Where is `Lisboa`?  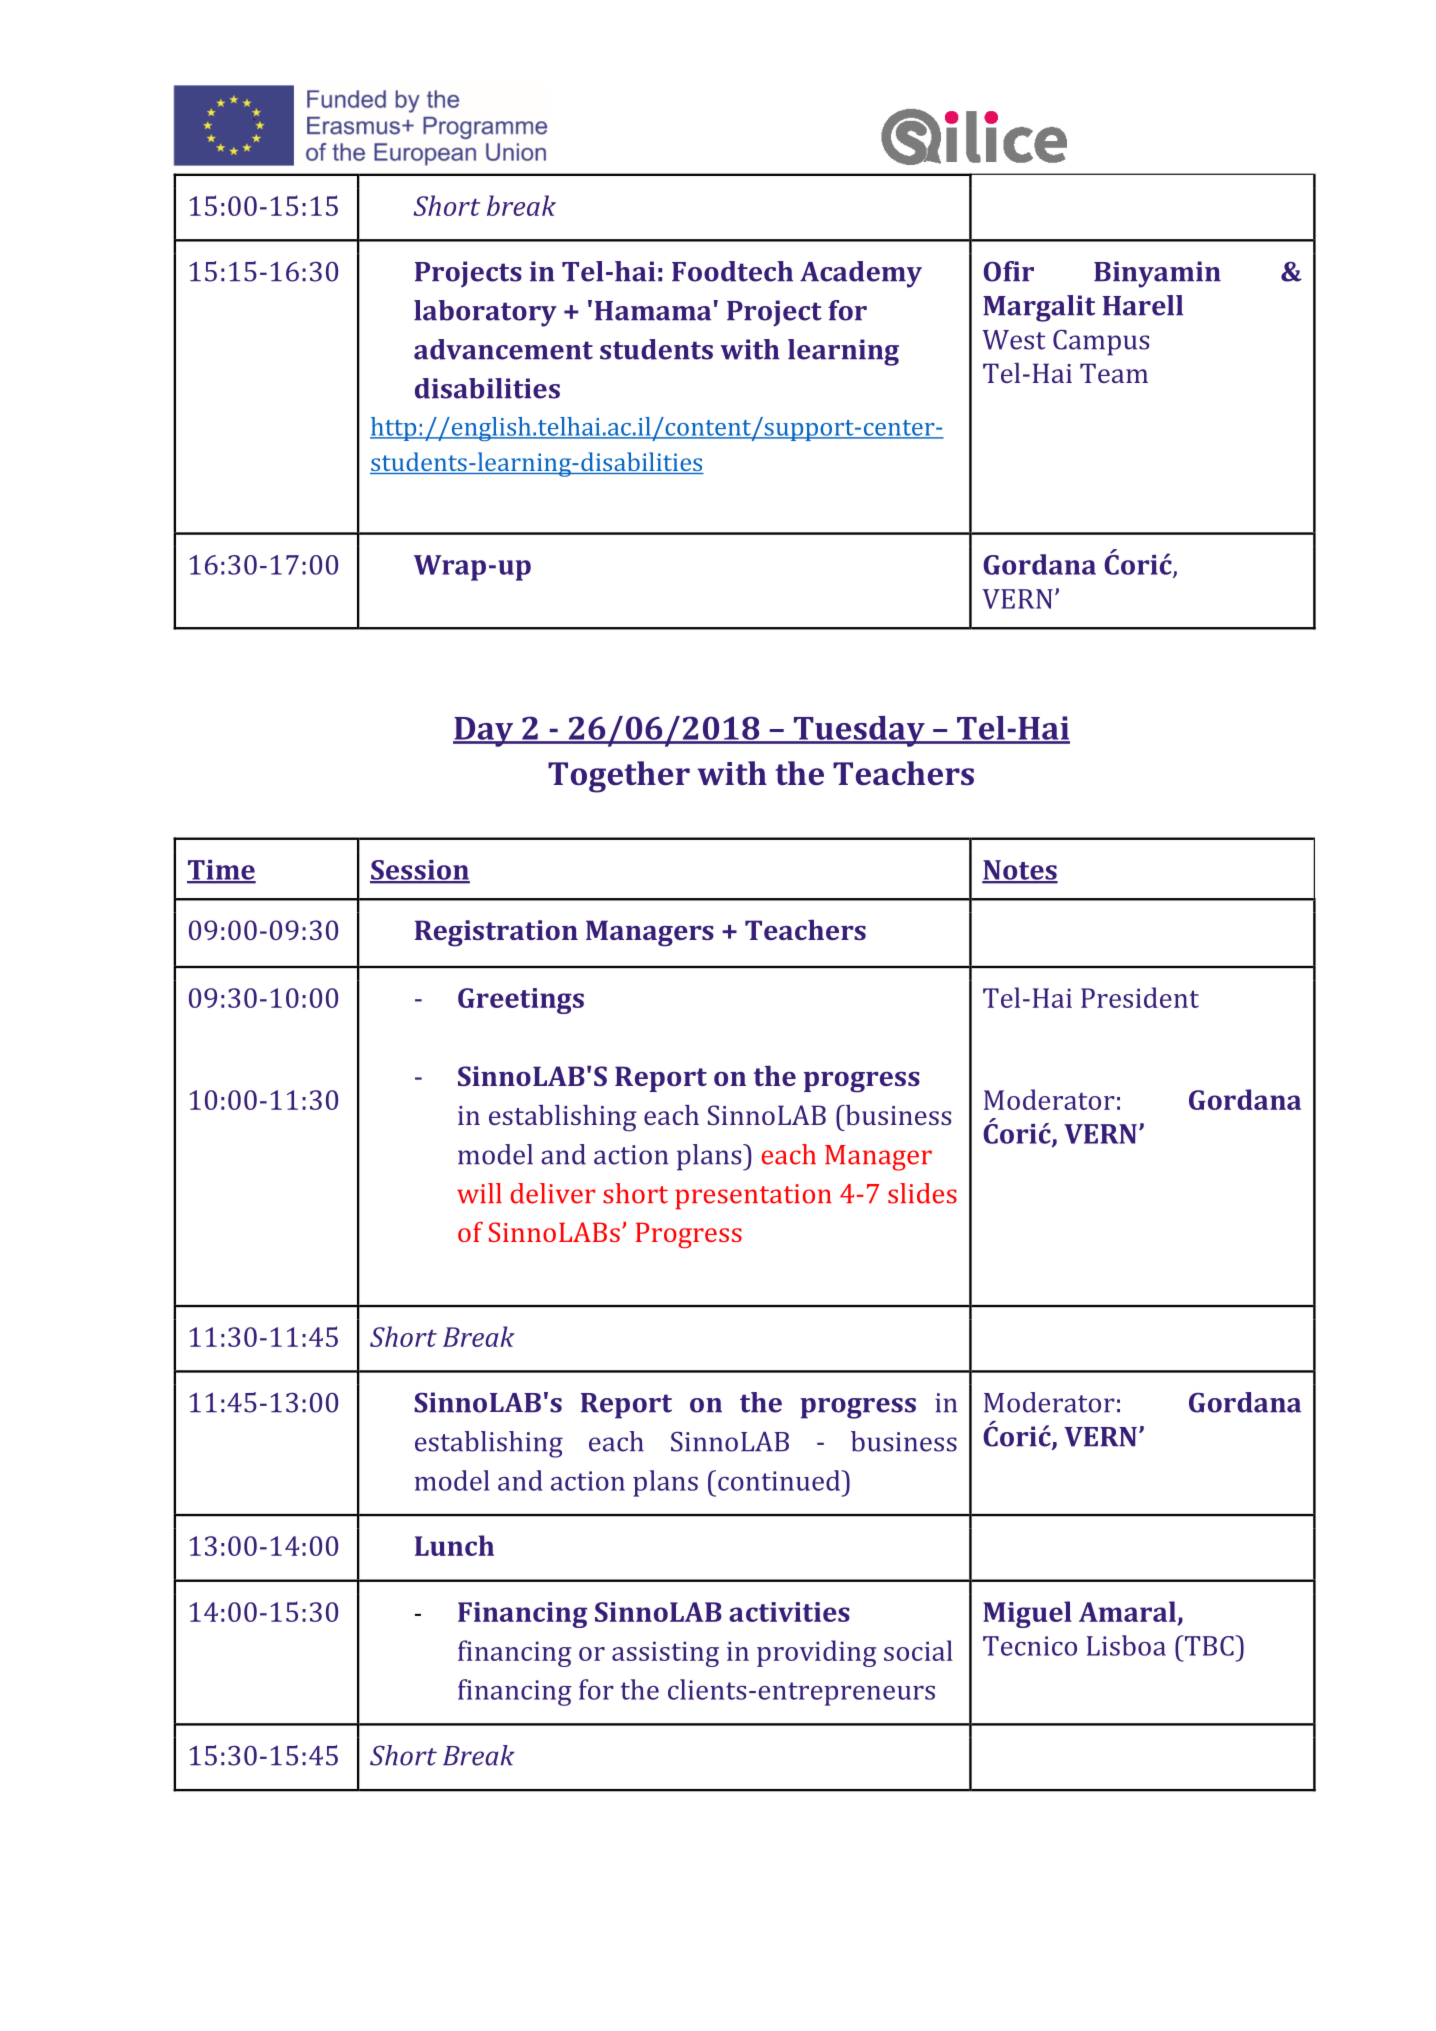
Lisboa is located at coordinates (1126, 1645).
